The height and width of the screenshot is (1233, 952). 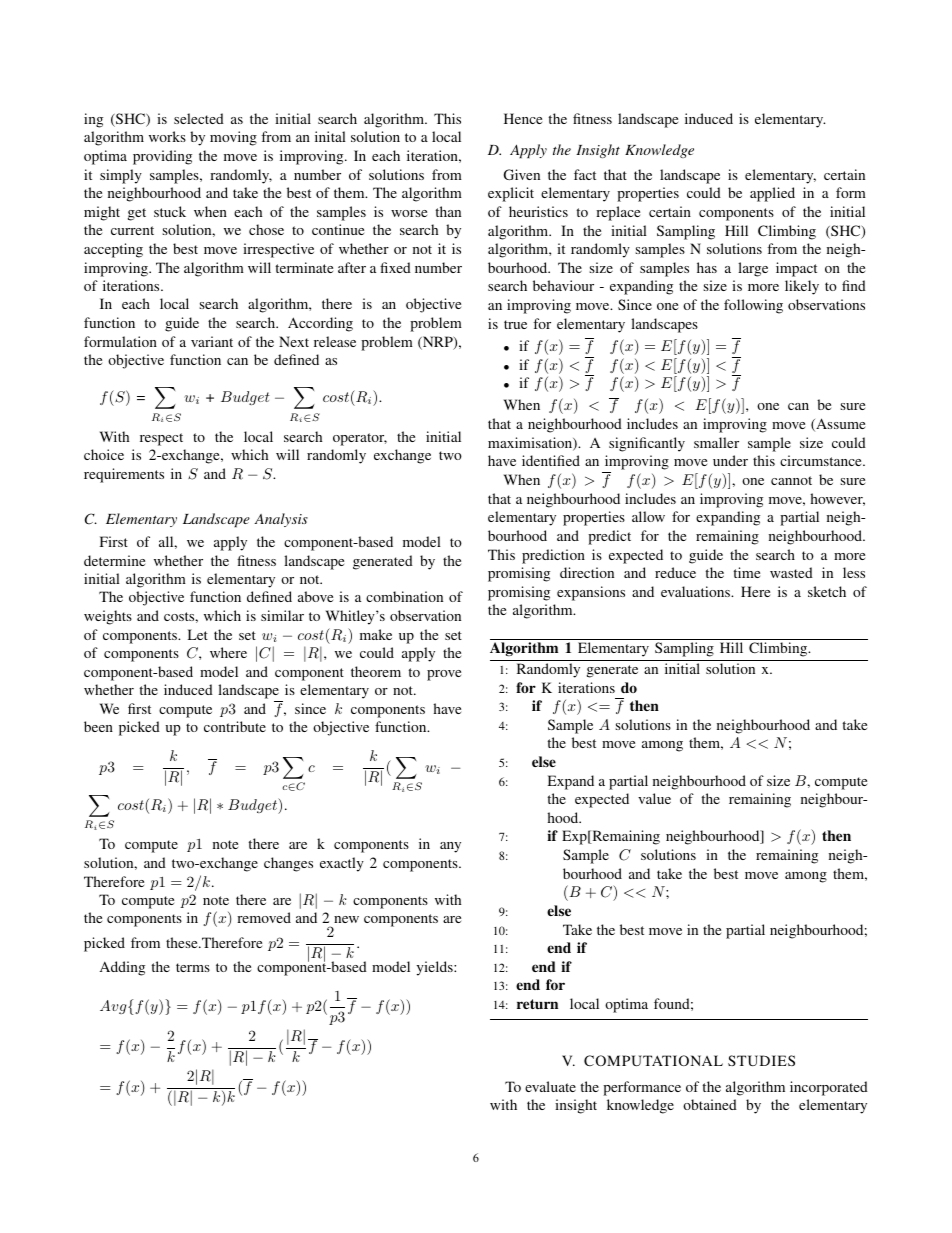 I want to click on true, so click(x=515, y=324).
